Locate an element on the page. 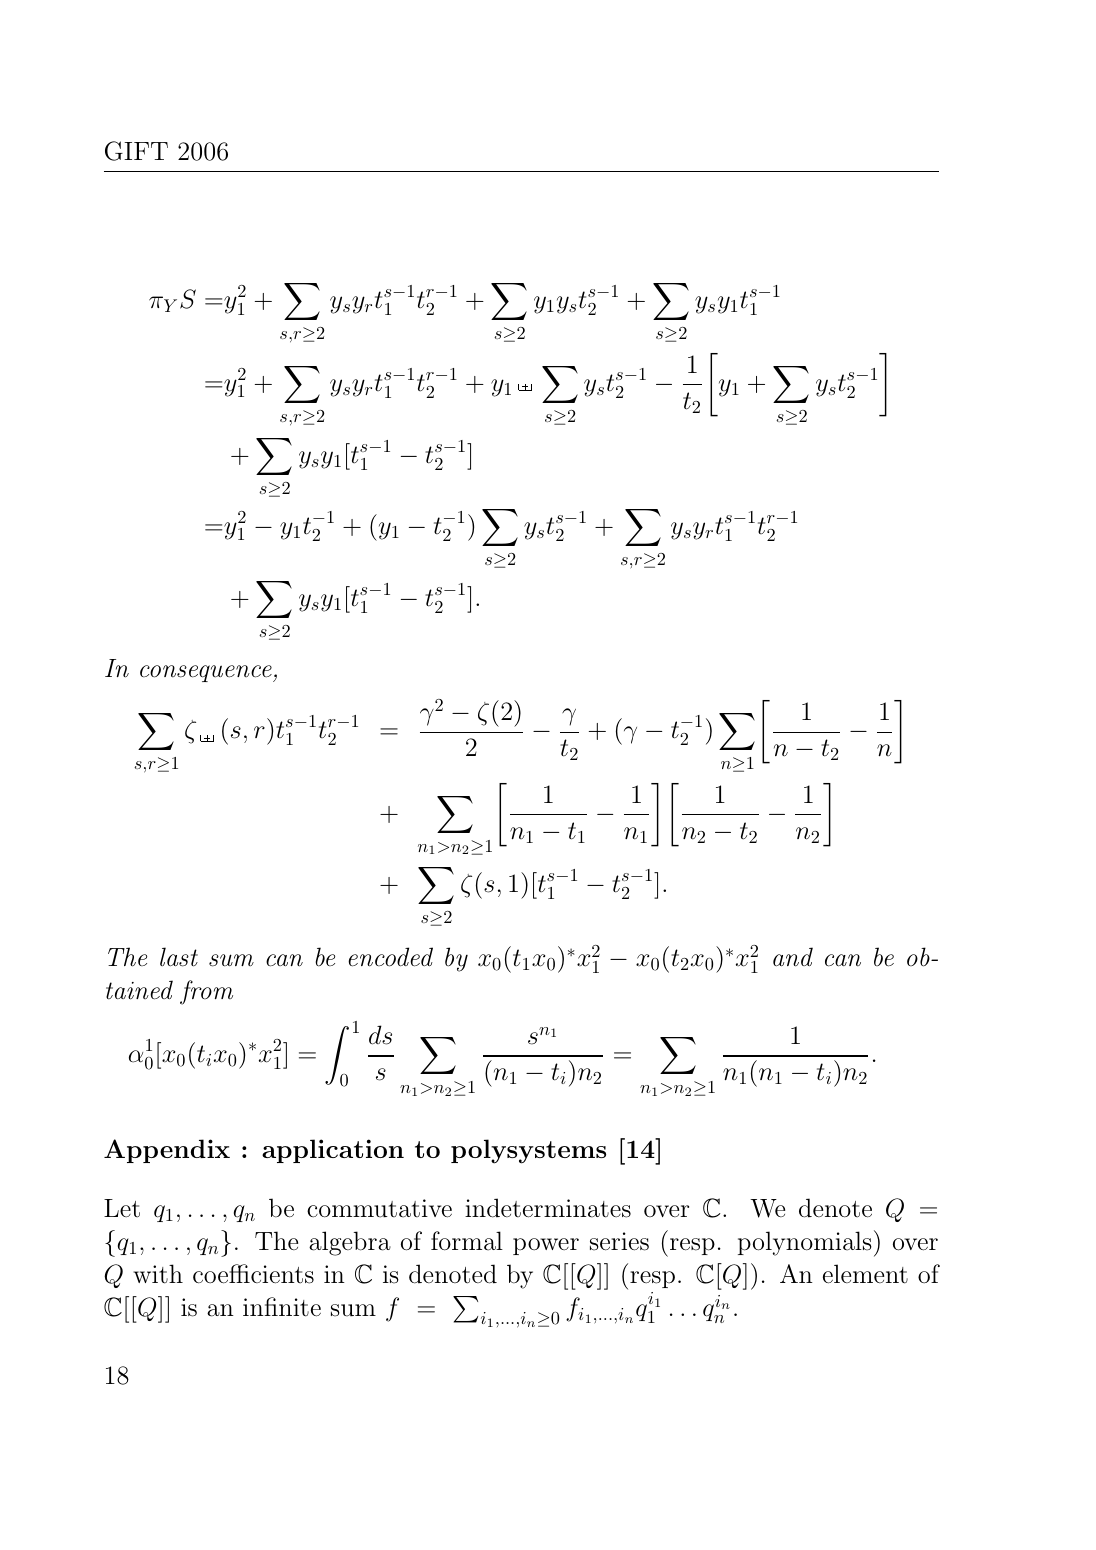 This document has height=1550, width=1096. coefficients is located at coordinates (253, 1274).
